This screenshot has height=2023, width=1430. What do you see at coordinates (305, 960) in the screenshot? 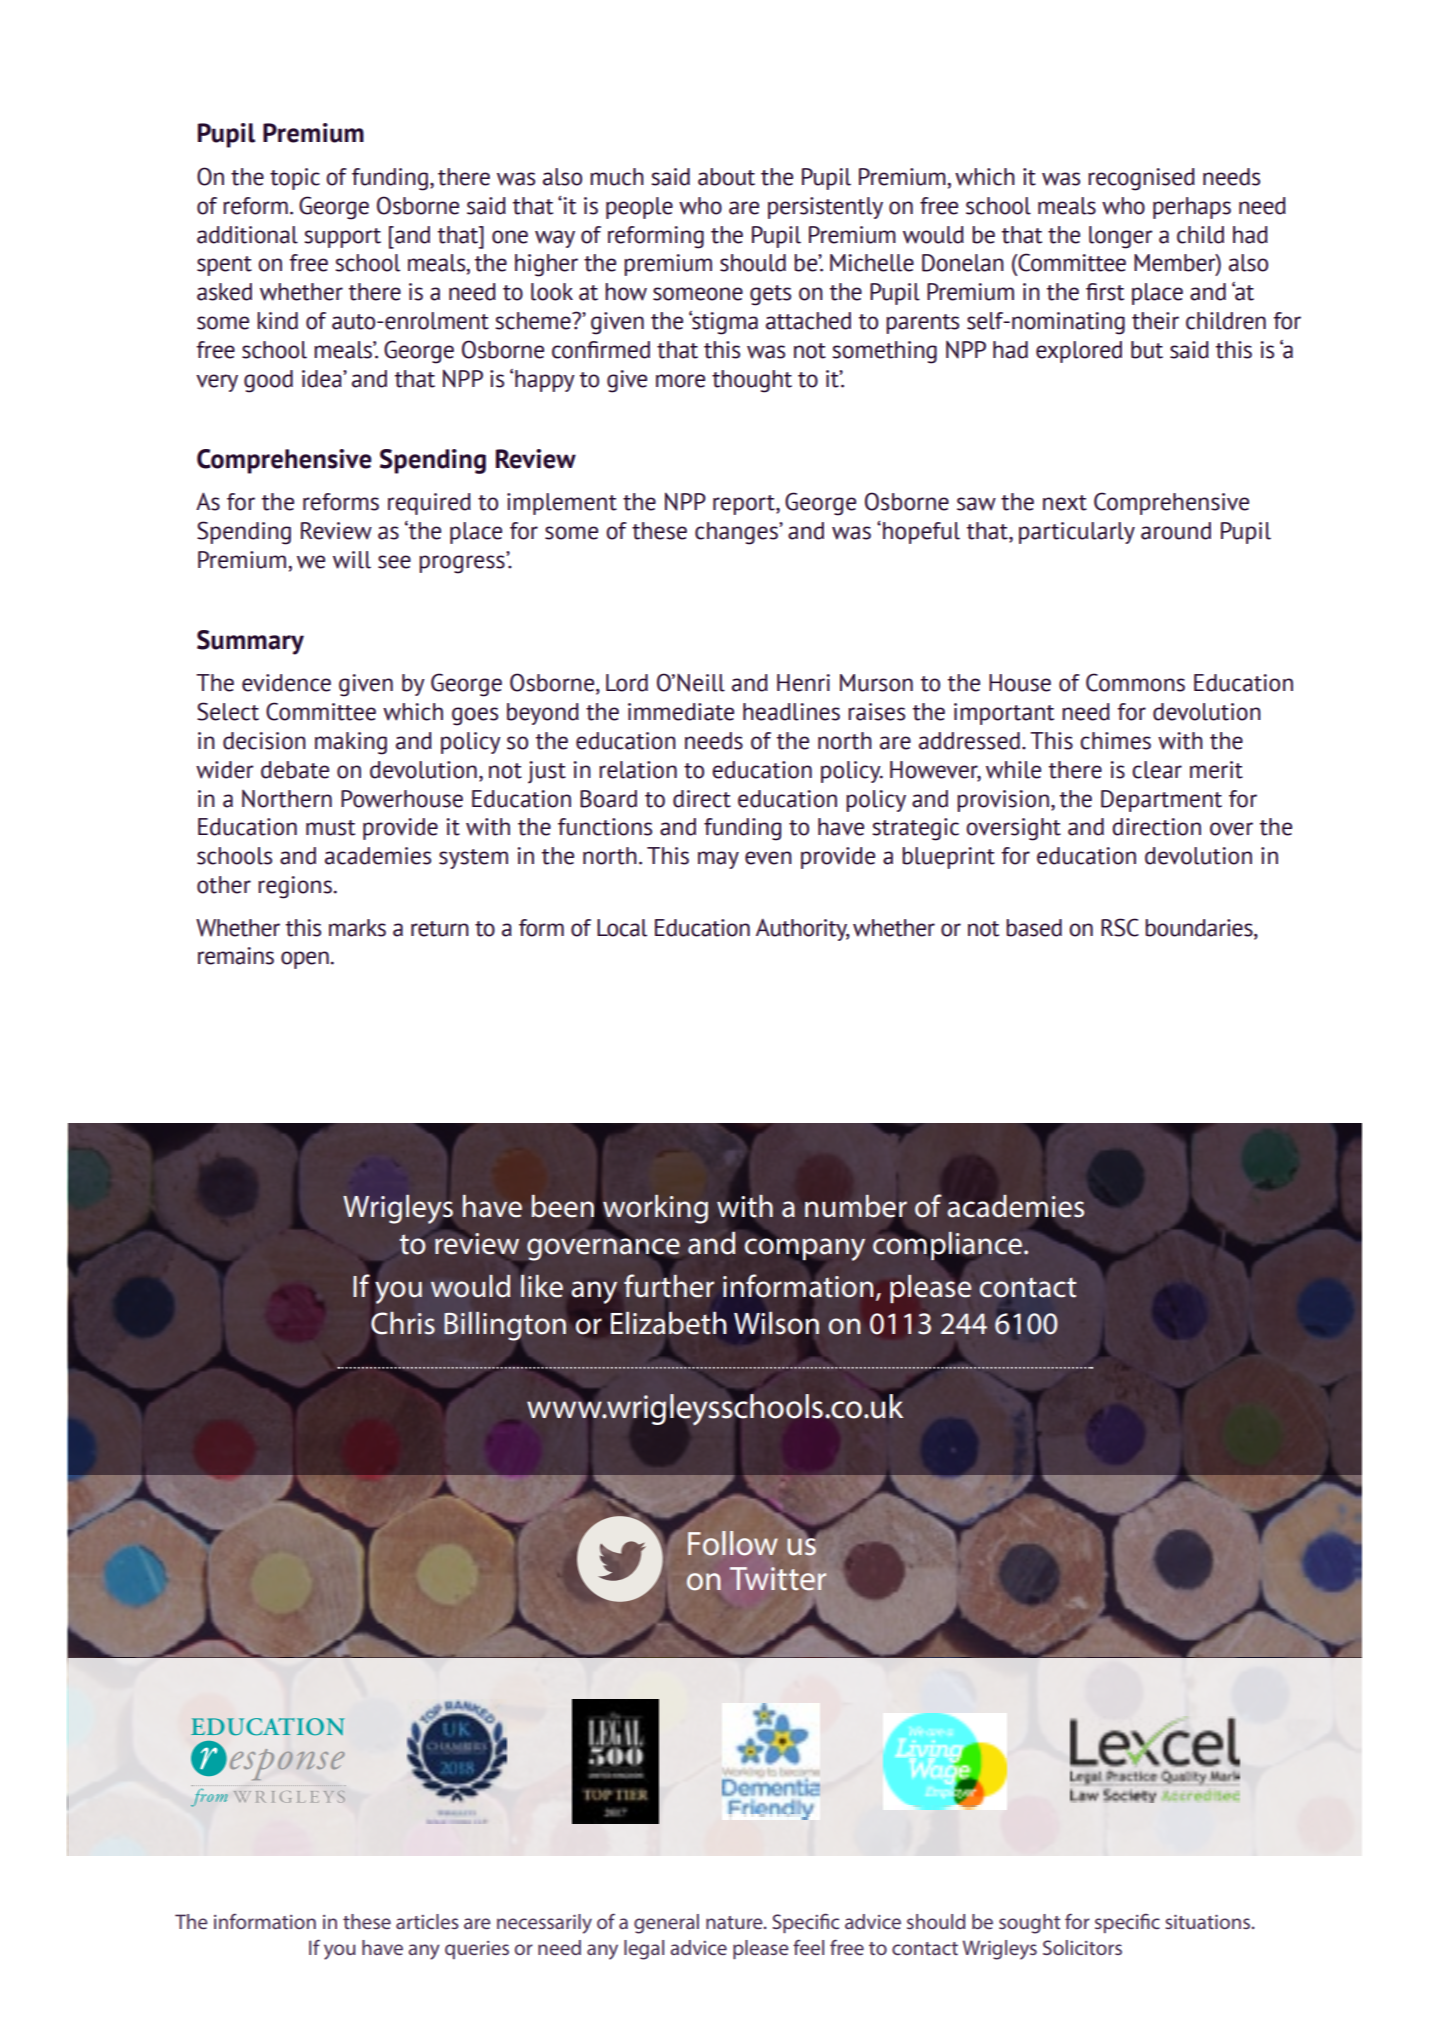
I see `open` at bounding box center [305, 960].
